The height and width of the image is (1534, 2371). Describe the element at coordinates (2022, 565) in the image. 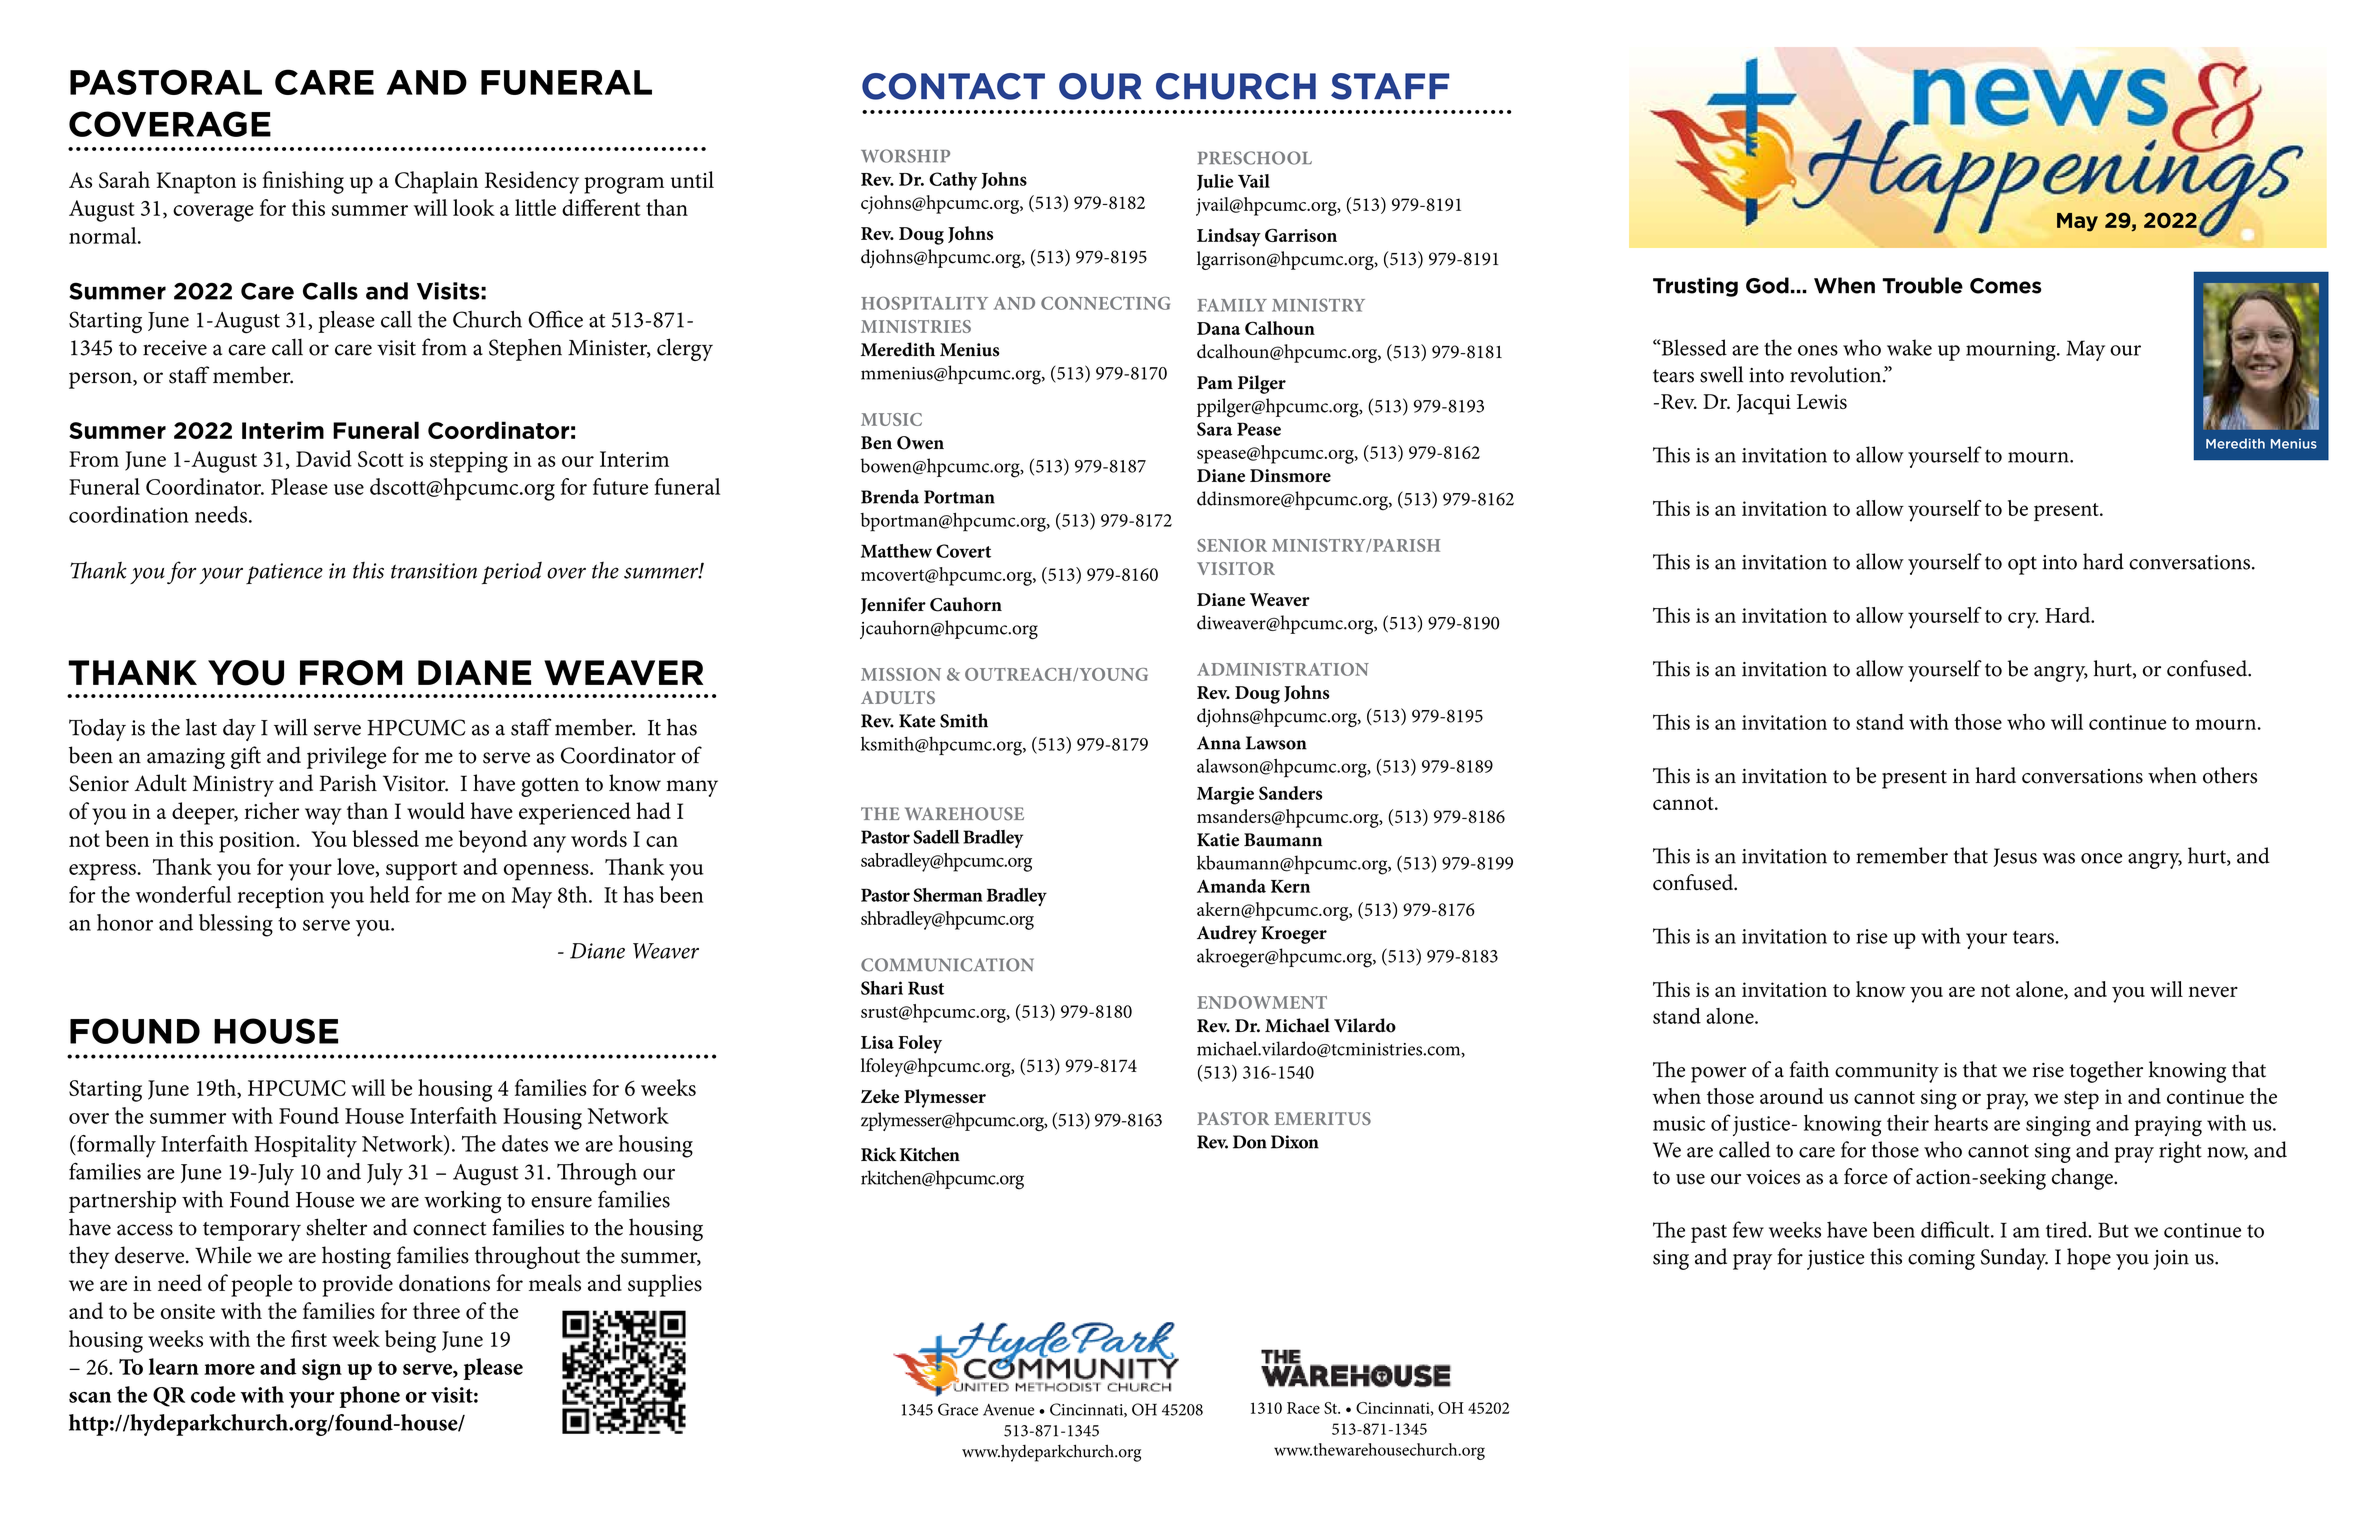

I see `opt` at that location.
